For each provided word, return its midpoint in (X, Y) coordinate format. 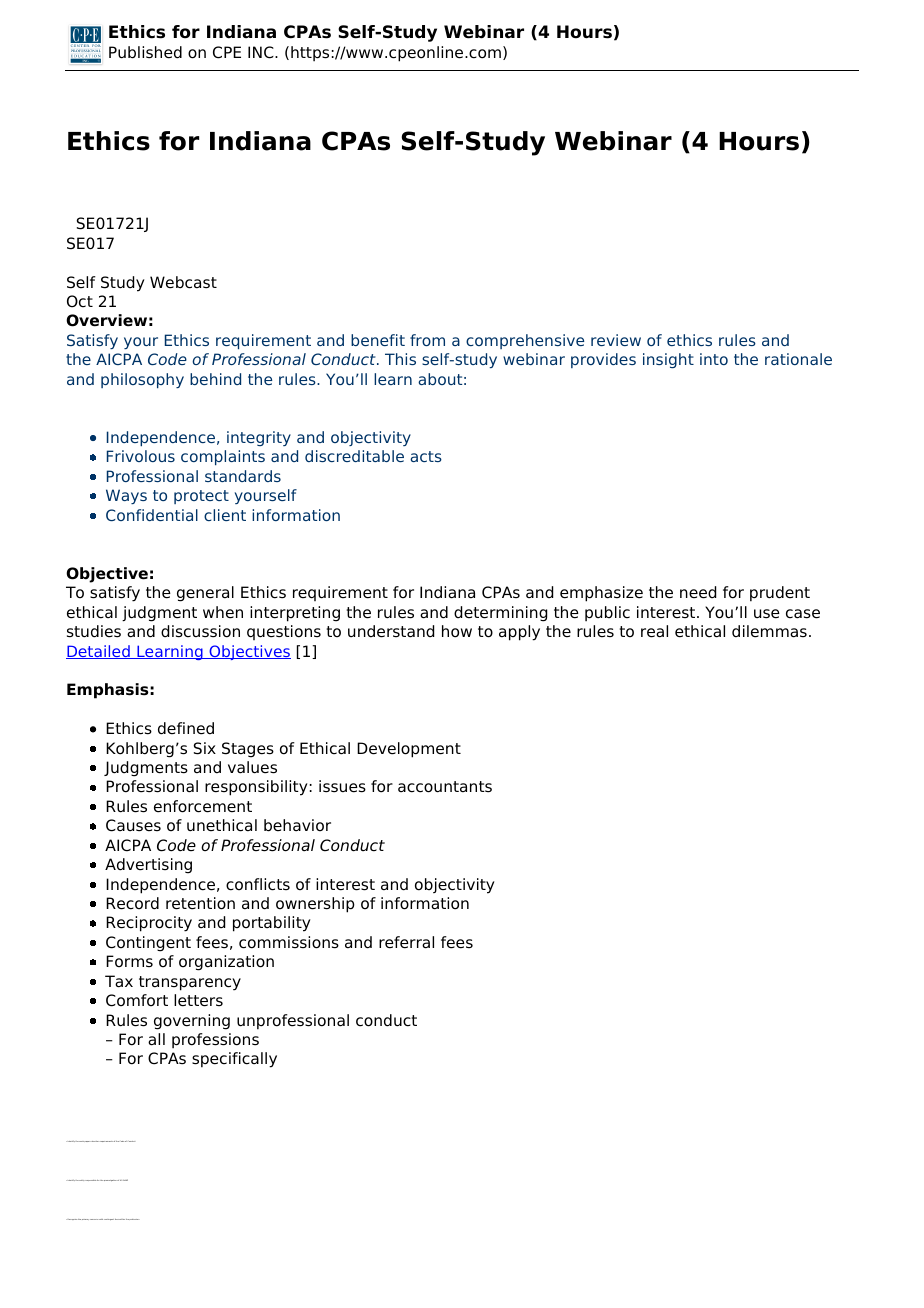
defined (186, 728)
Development (409, 750)
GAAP (125, 1180)
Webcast (183, 282)
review (616, 340)
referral (406, 942)
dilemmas (769, 631)
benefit (378, 340)
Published (145, 52)
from (427, 340)
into (714, 359)
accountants (445, 787)
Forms (129, 961)
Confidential (152, 515)
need (698, 592)
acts (426, 456)
